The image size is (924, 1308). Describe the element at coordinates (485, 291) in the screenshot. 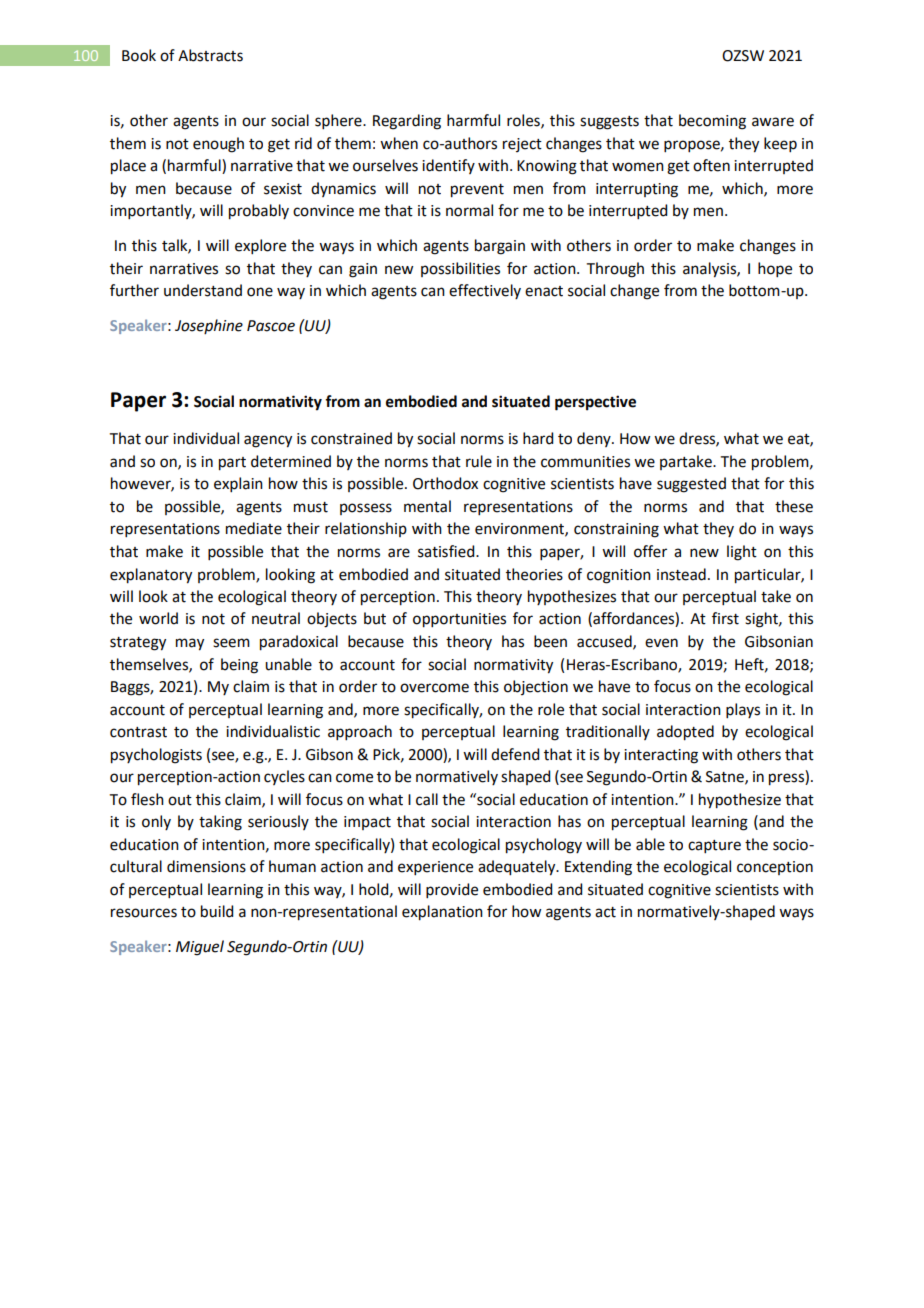

I see `effectively` at that location.
